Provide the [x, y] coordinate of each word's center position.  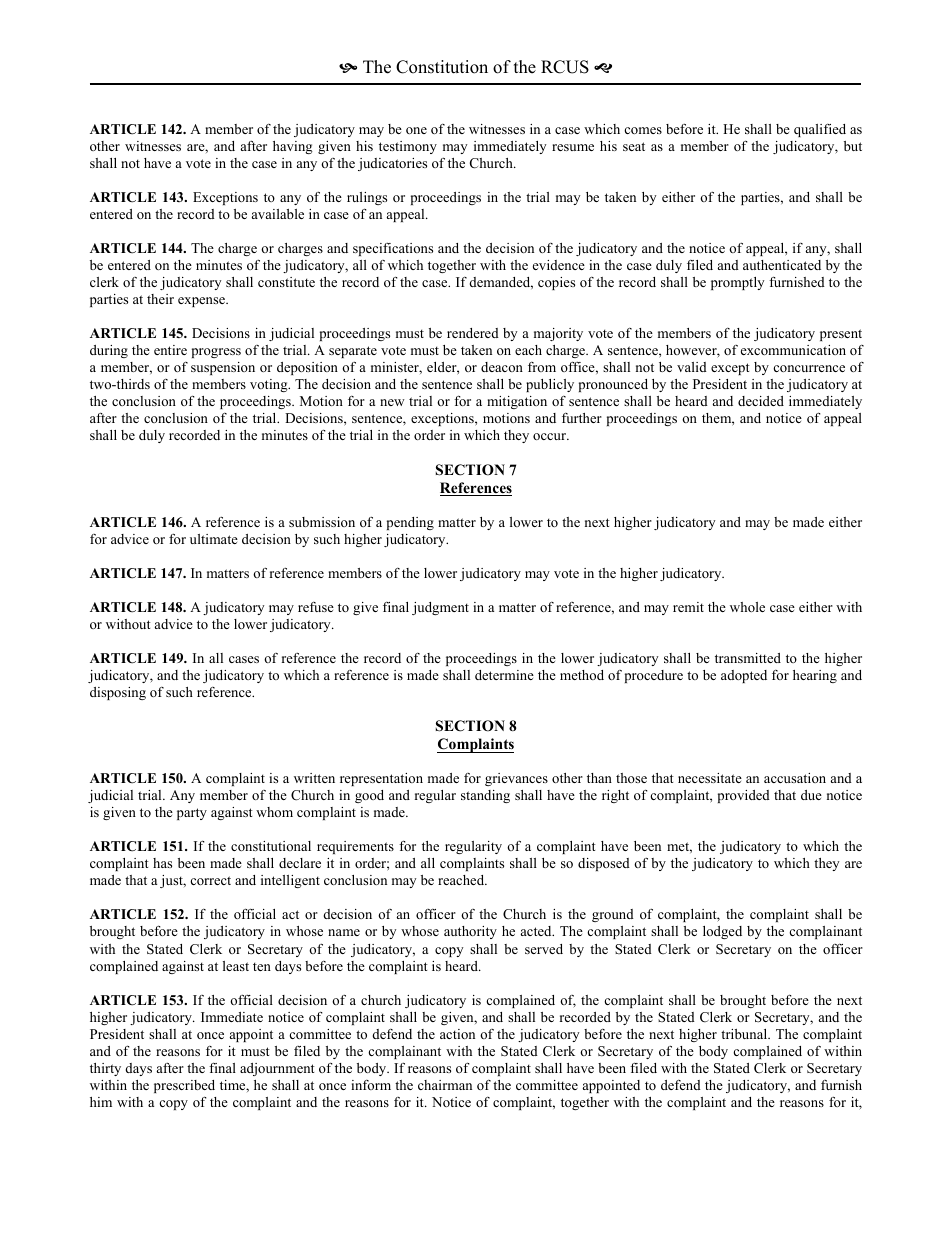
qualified [820, 130]
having [293, 147]
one [416, 130]
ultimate [214, 539]
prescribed [184, 1086]
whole [747, 607]
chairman [445, 1085]
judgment [440, 608]
